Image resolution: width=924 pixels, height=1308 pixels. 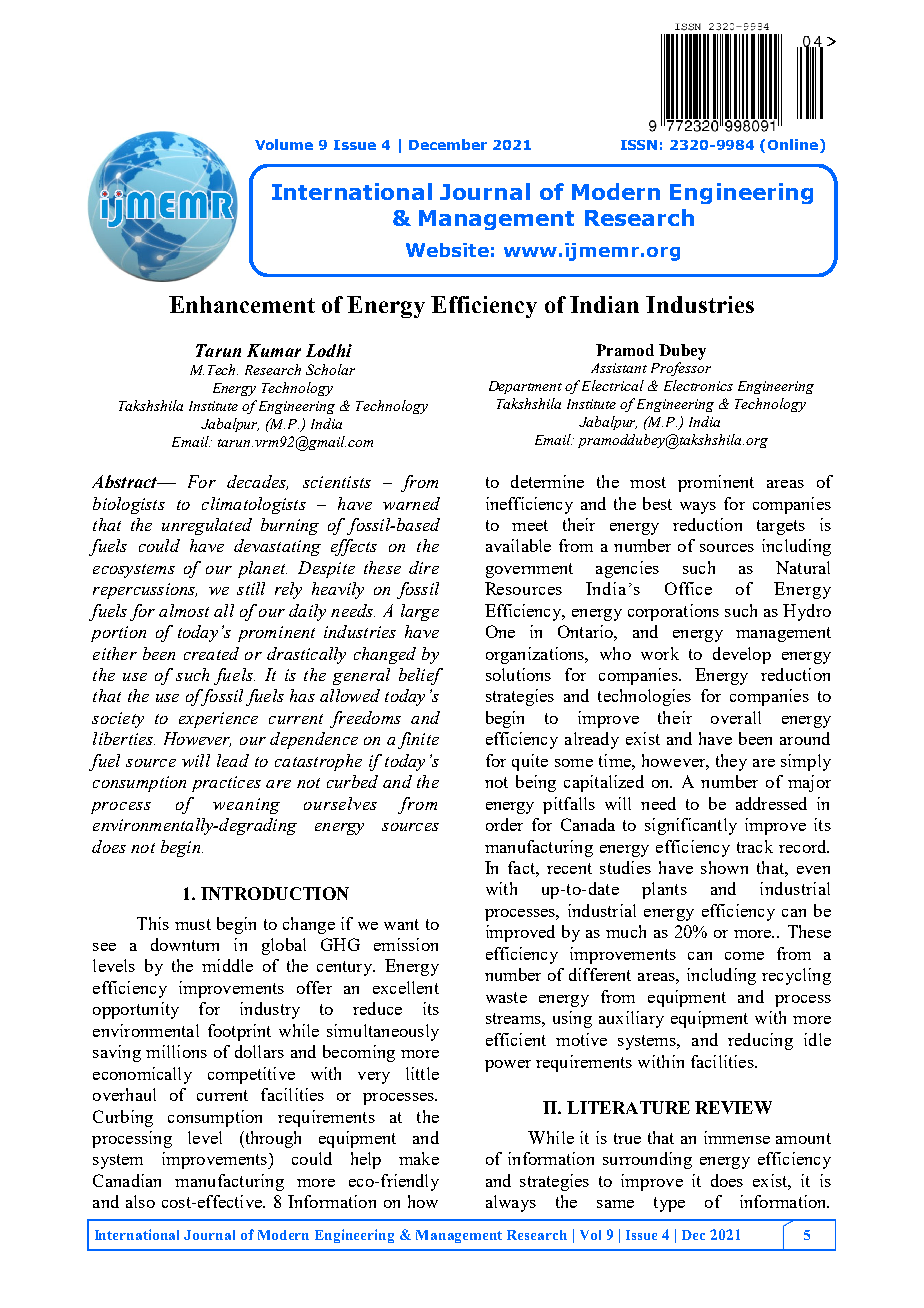 What do you see at coordinates (227, 965) in the image?
I see `middle` at bounding box center [227, 965].
